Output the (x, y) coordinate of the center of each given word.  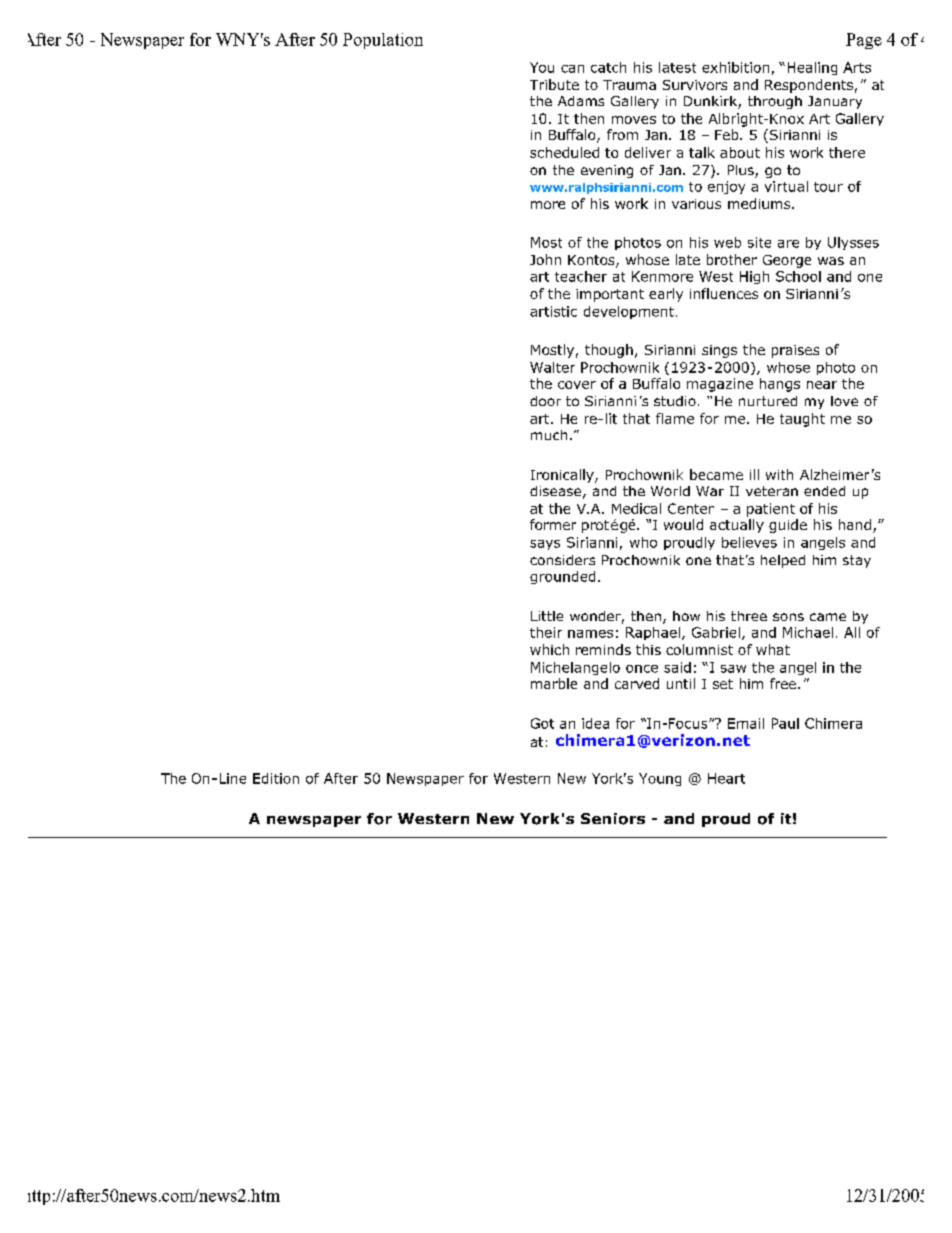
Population (383, 41)
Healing (812, 68)
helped (783, 561)
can (572, 69)
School (798, 276)
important (610, 295)
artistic (553, 311)
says (545, 545)
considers (562, 560)
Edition (276, 778)
